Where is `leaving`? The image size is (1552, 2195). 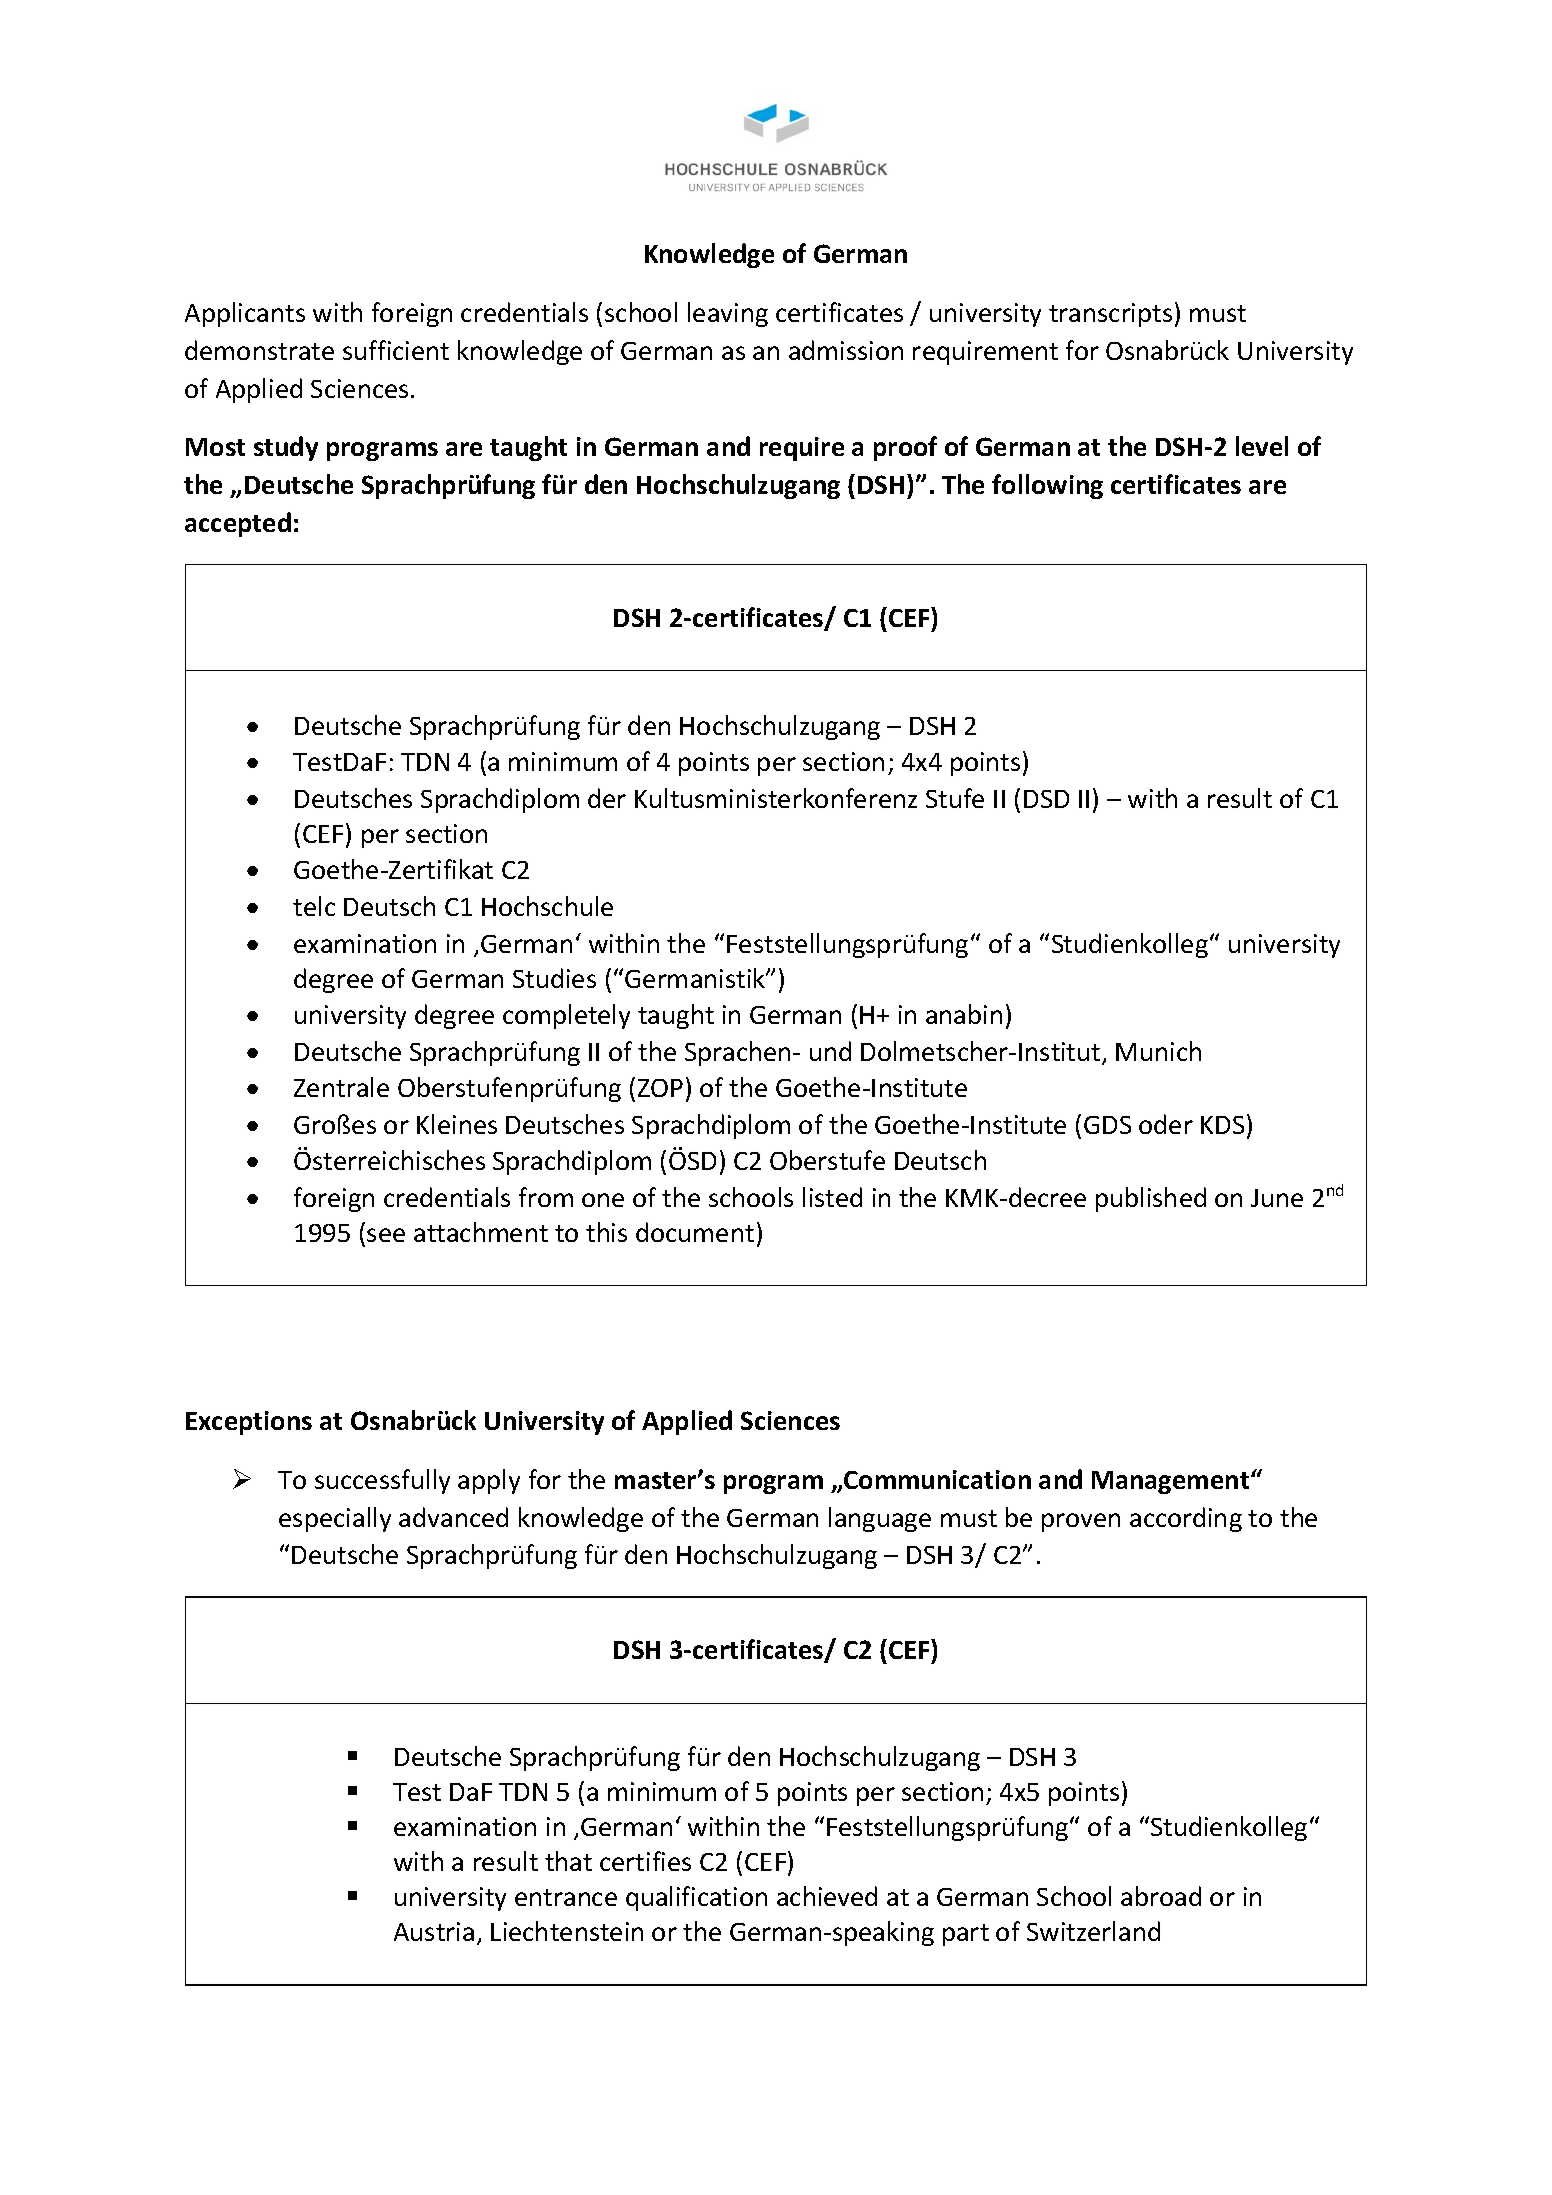 leaving is located at coordinates (728, 314).
